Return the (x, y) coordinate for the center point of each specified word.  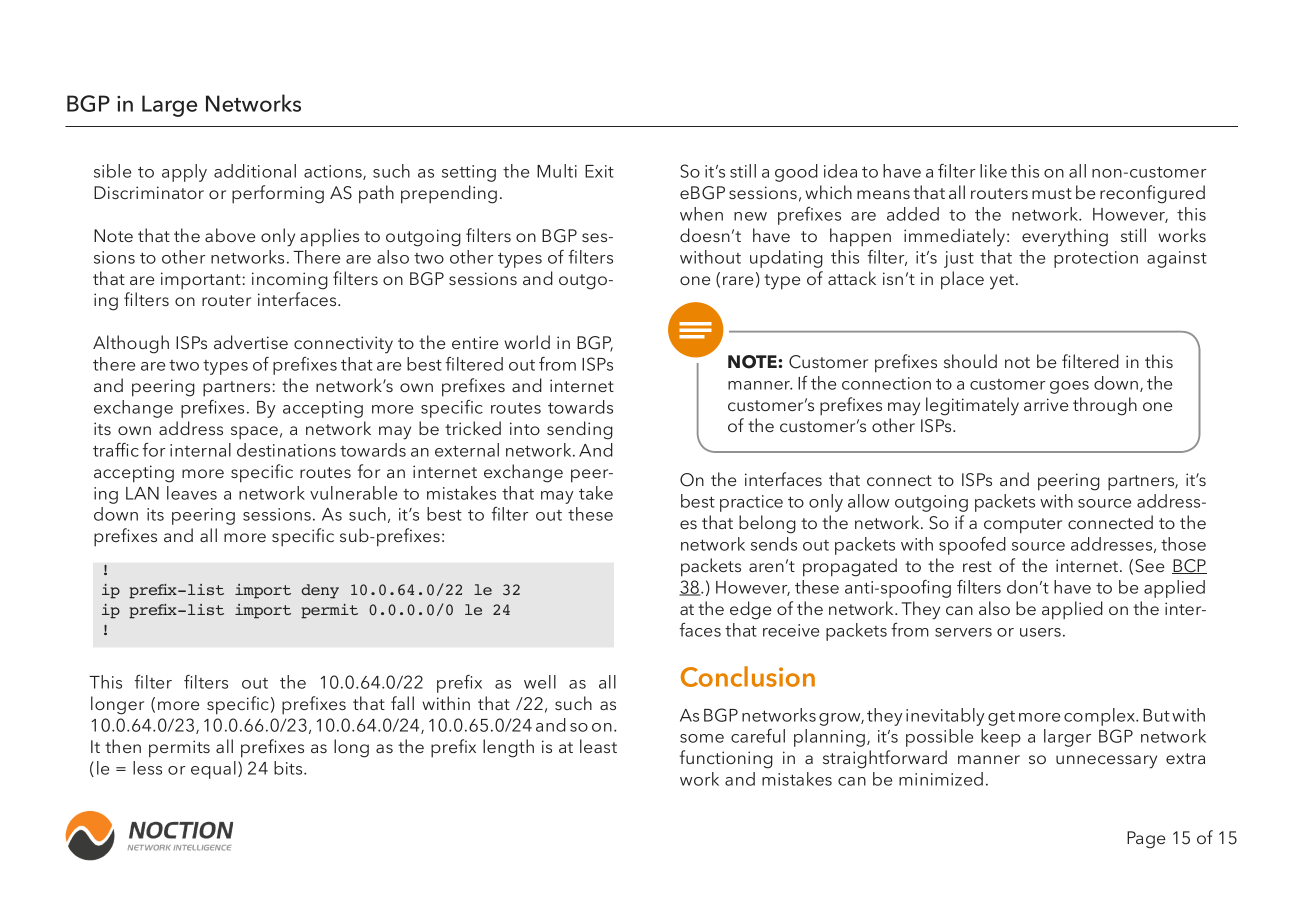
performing (278, 194)
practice (751, 503)
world (527, 342)
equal (213, 770)
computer (1023, 526)
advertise (251, 342)
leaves (192, 493)
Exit (599, 171)
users (1040, 632)
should (970, 361)
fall (402, 703)
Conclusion (748, 676)
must (1052, 193)
